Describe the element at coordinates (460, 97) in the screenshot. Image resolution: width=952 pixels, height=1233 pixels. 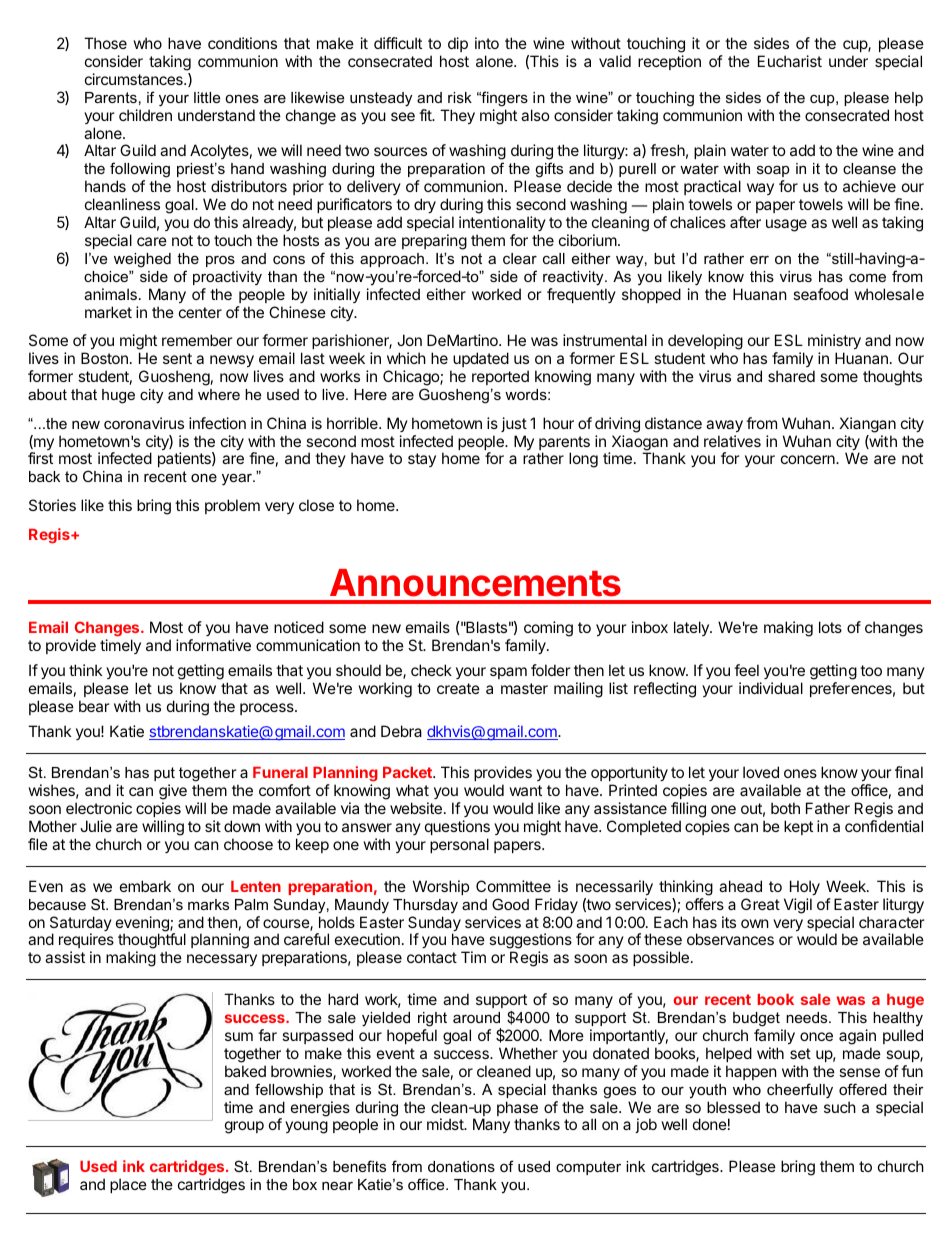
I see `risk` at that location.
